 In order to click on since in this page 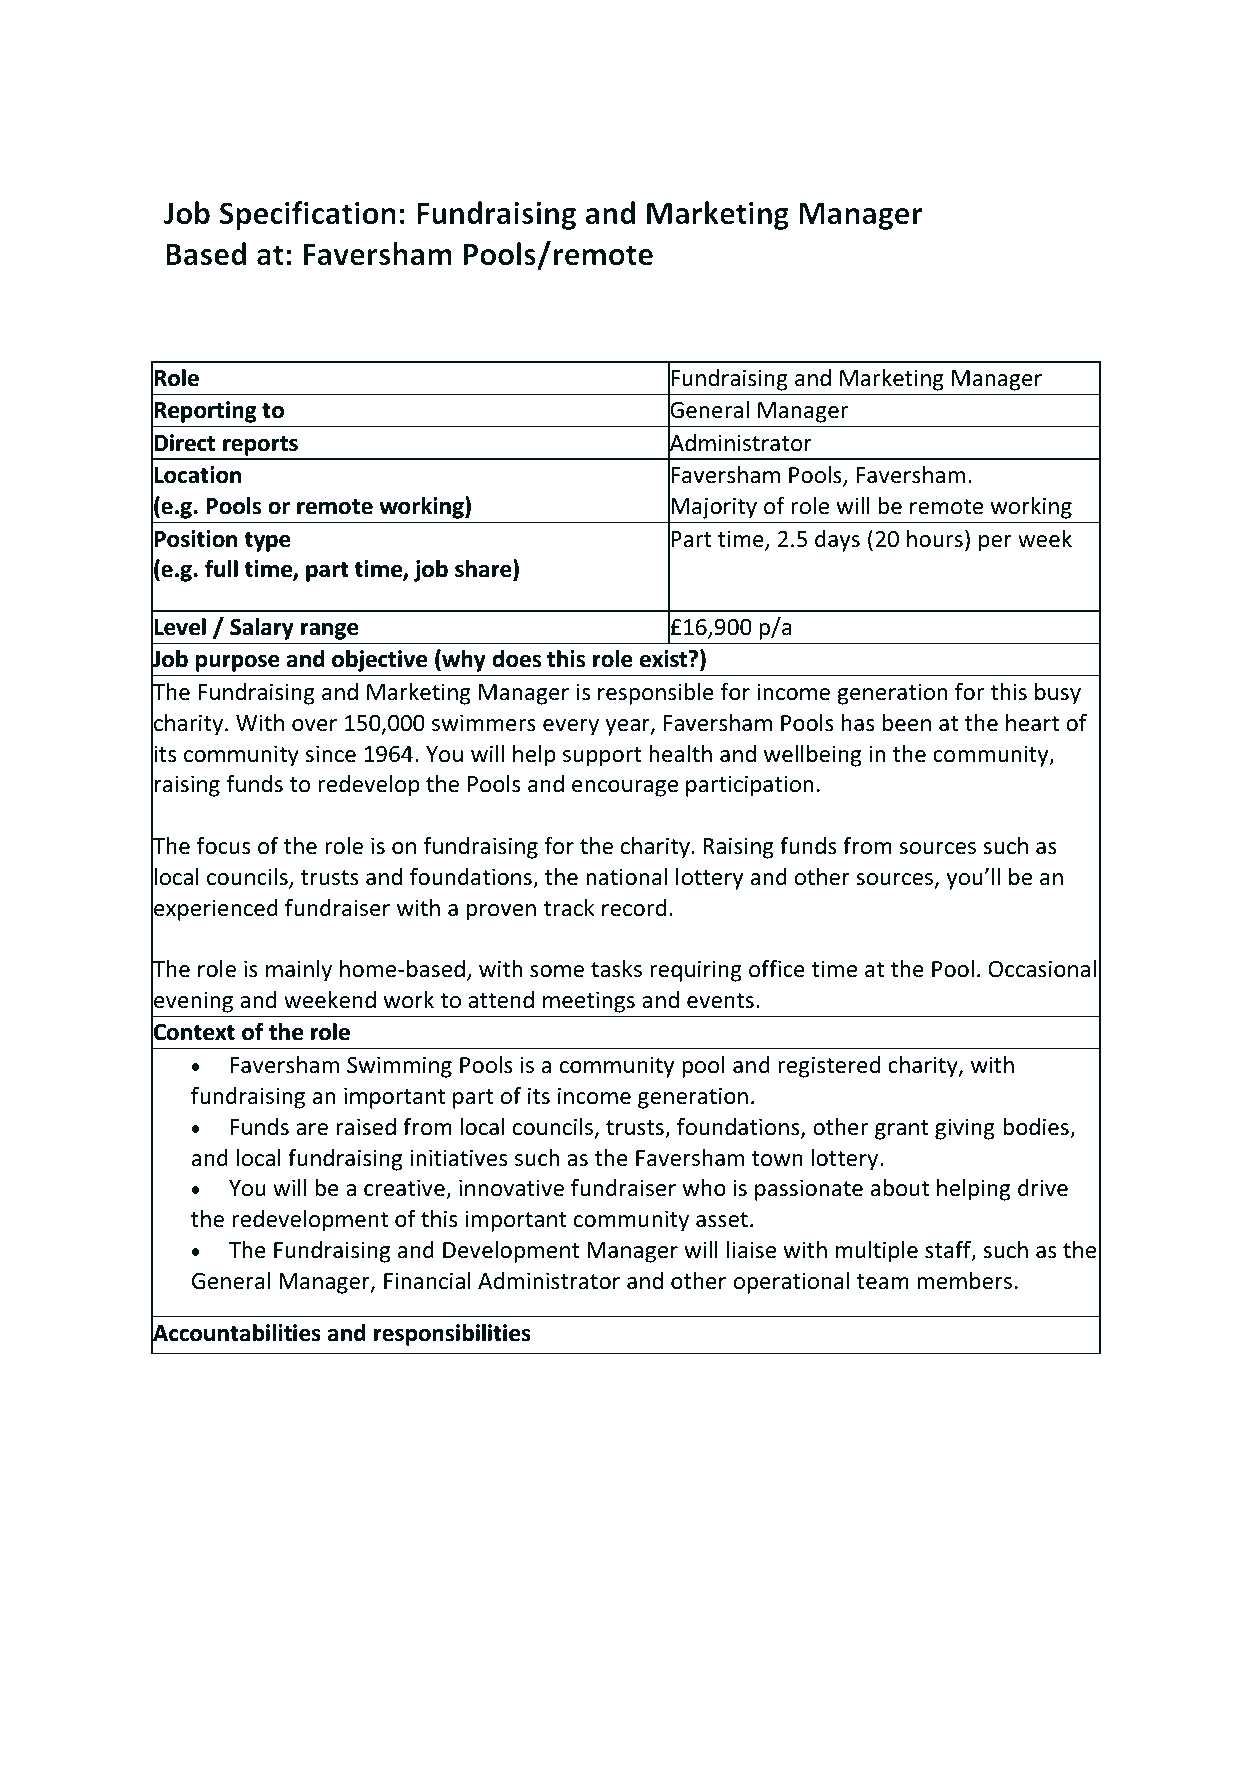, I will do `click(330, 754)`.
